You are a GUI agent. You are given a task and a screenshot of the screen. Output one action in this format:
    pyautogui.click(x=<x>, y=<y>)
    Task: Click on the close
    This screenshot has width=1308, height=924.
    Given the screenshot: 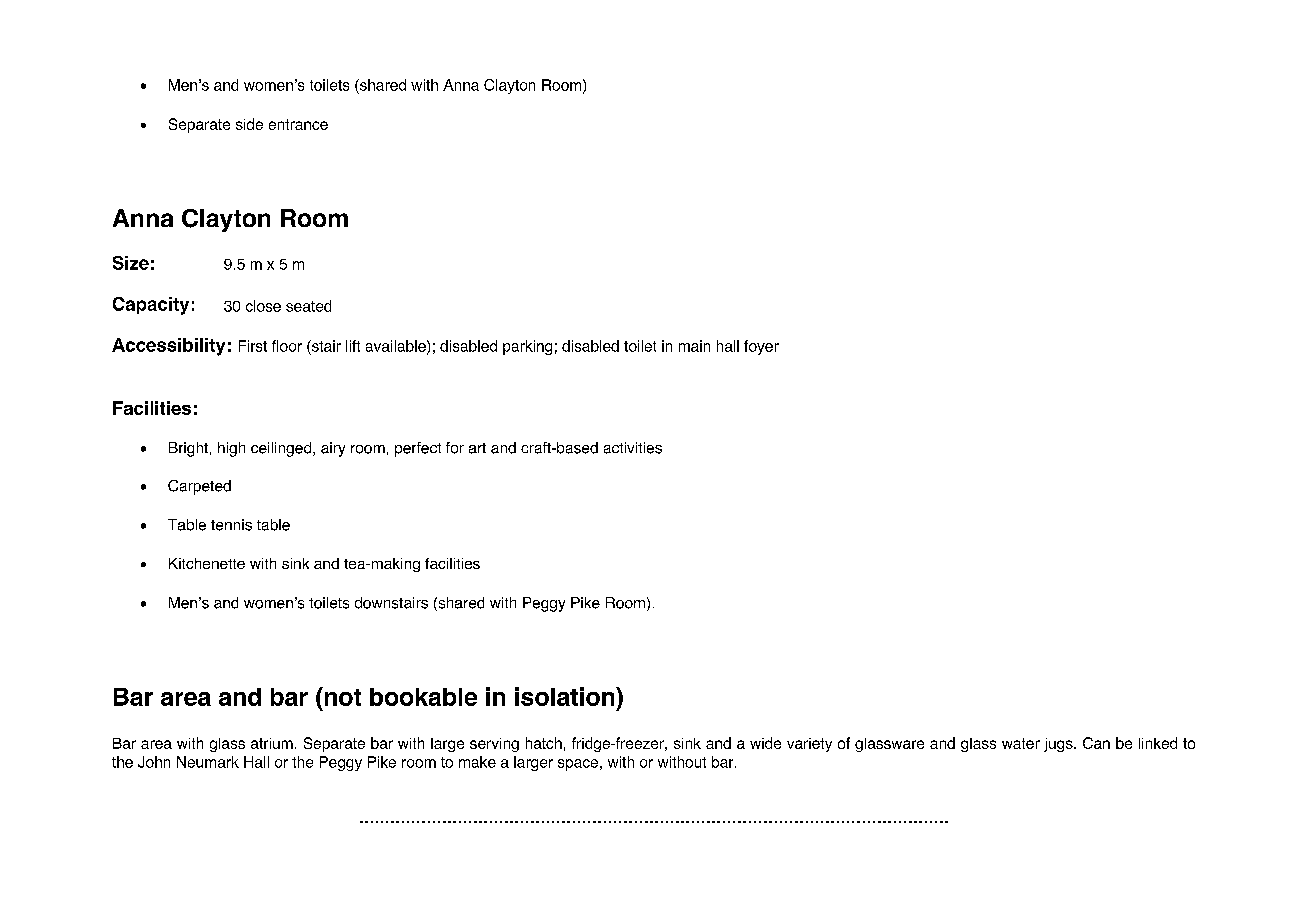 What is the action you would take?
    pyautogui.click(x=263, y=306)
